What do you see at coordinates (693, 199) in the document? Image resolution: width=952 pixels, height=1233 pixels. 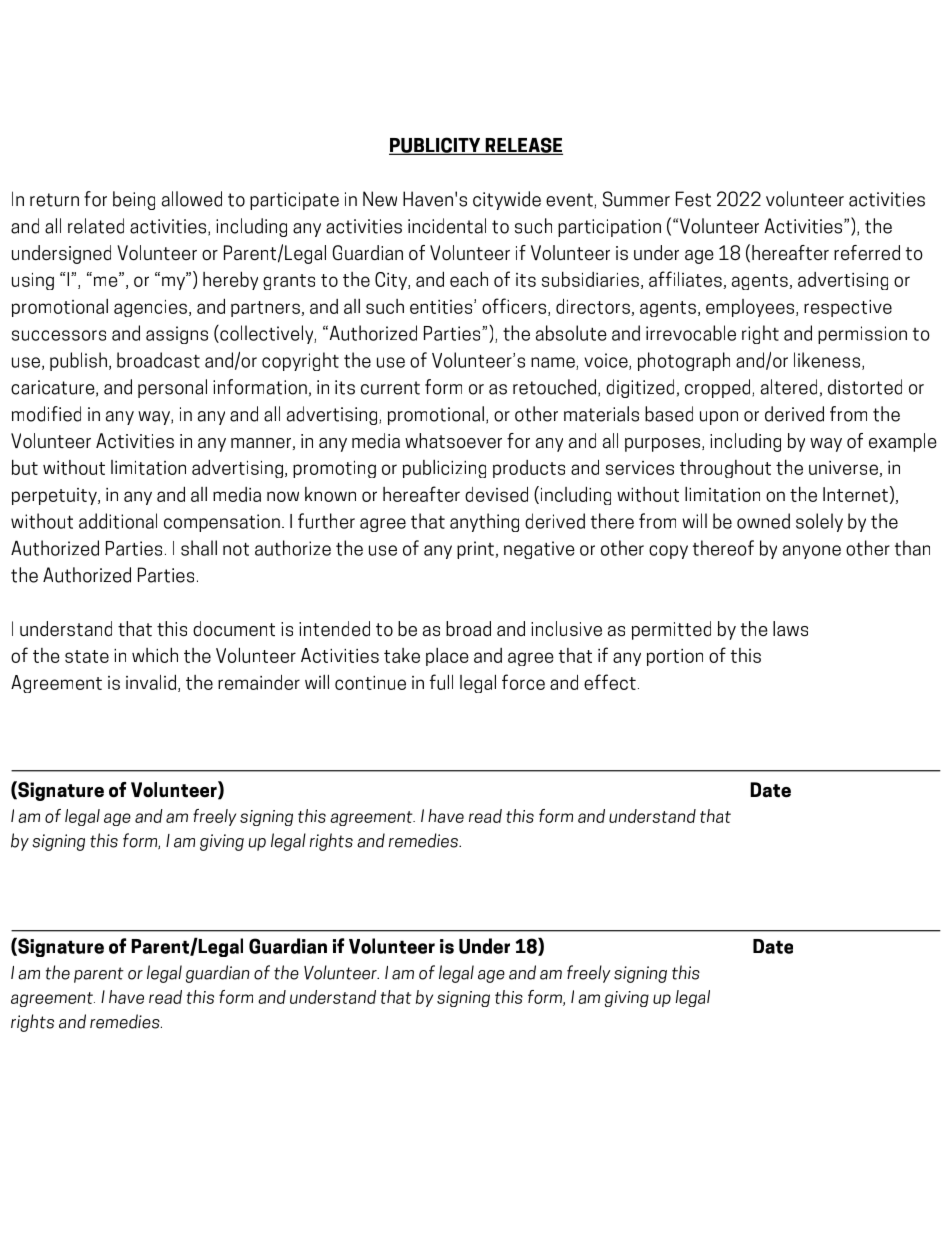 I see `Fest` at bounding box center [693, 199].
